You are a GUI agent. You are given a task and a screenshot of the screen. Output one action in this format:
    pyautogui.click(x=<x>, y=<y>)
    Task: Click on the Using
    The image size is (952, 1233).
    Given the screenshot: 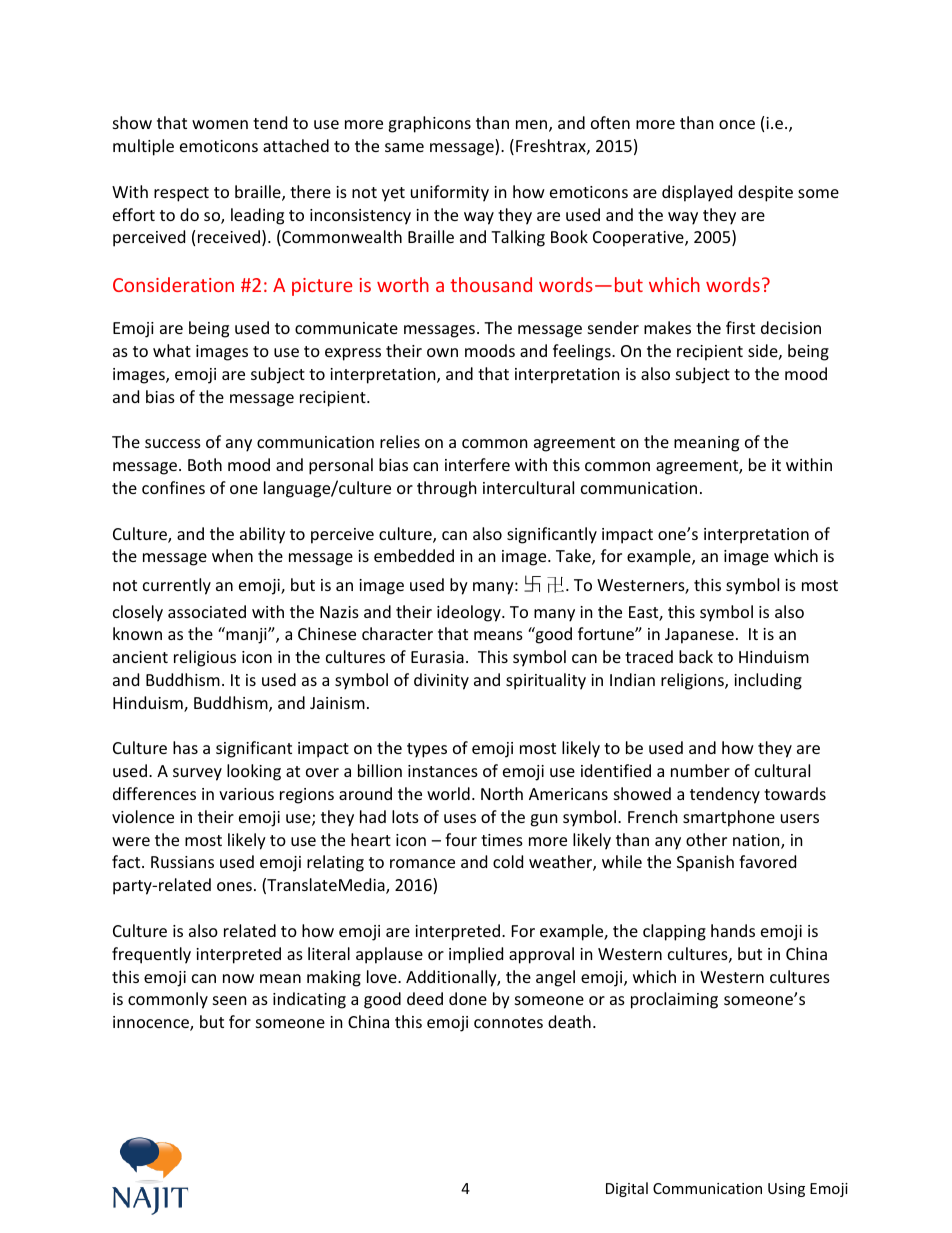 What is the action you would take?
    pyautogui.click(x=786, y=1190)
